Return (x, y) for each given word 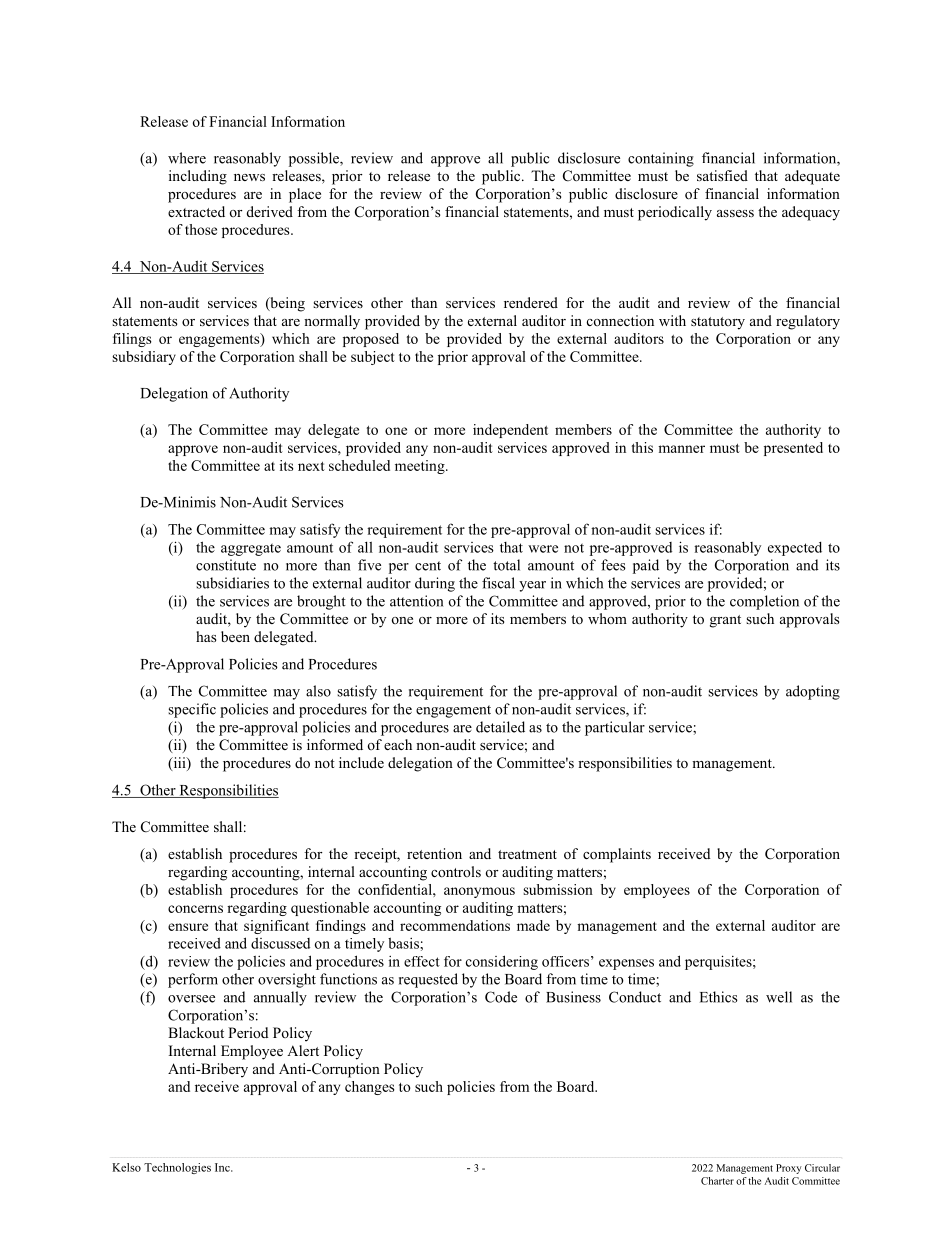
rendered (531, 302)
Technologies (177, 1168)
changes (369, 1088)
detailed (500, 727)
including (198, 177)
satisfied (722, 175)
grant (725, 621)
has (206, 636)
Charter (717, 1181)
